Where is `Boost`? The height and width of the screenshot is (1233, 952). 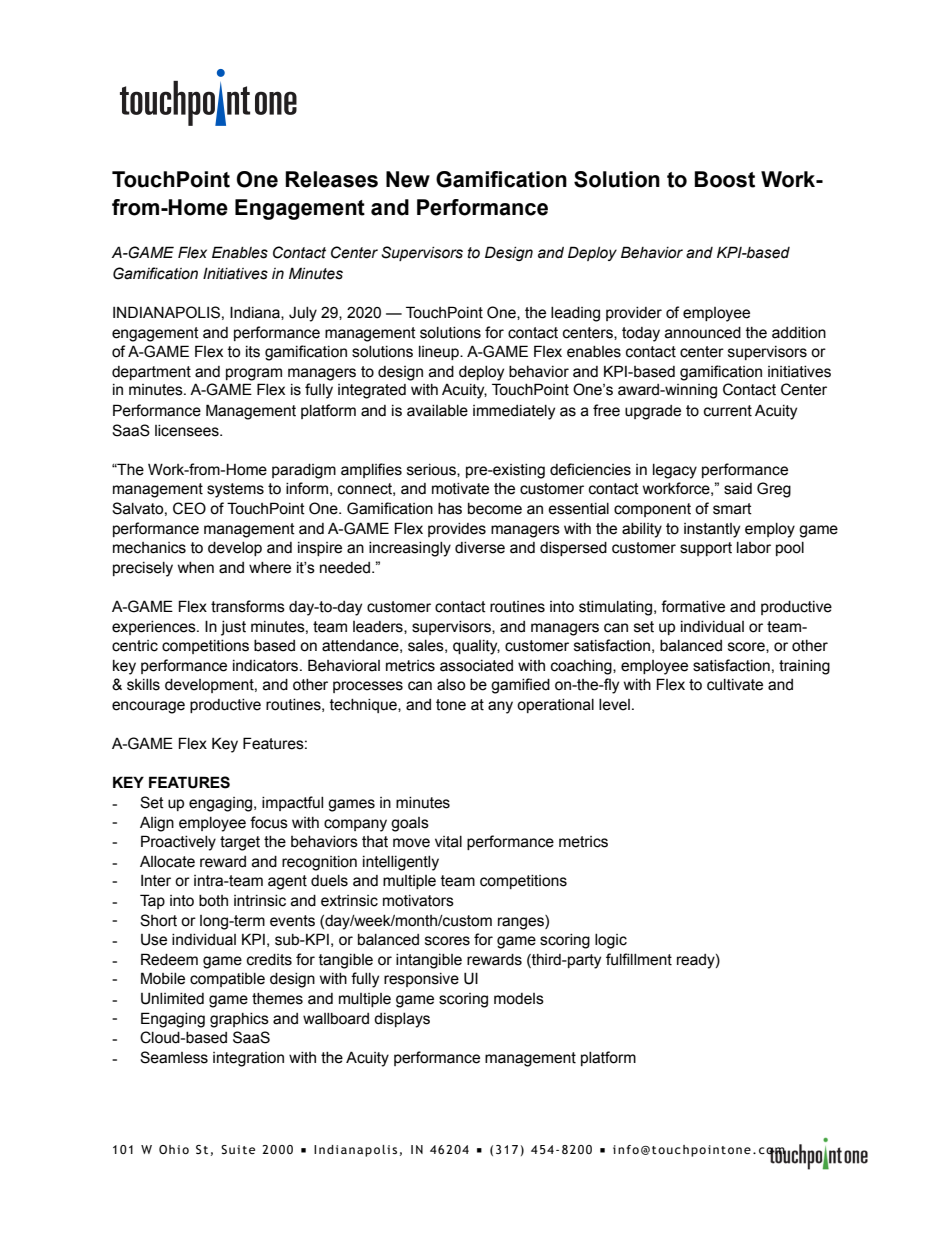
Boost is located at coordinates (724, 179).
